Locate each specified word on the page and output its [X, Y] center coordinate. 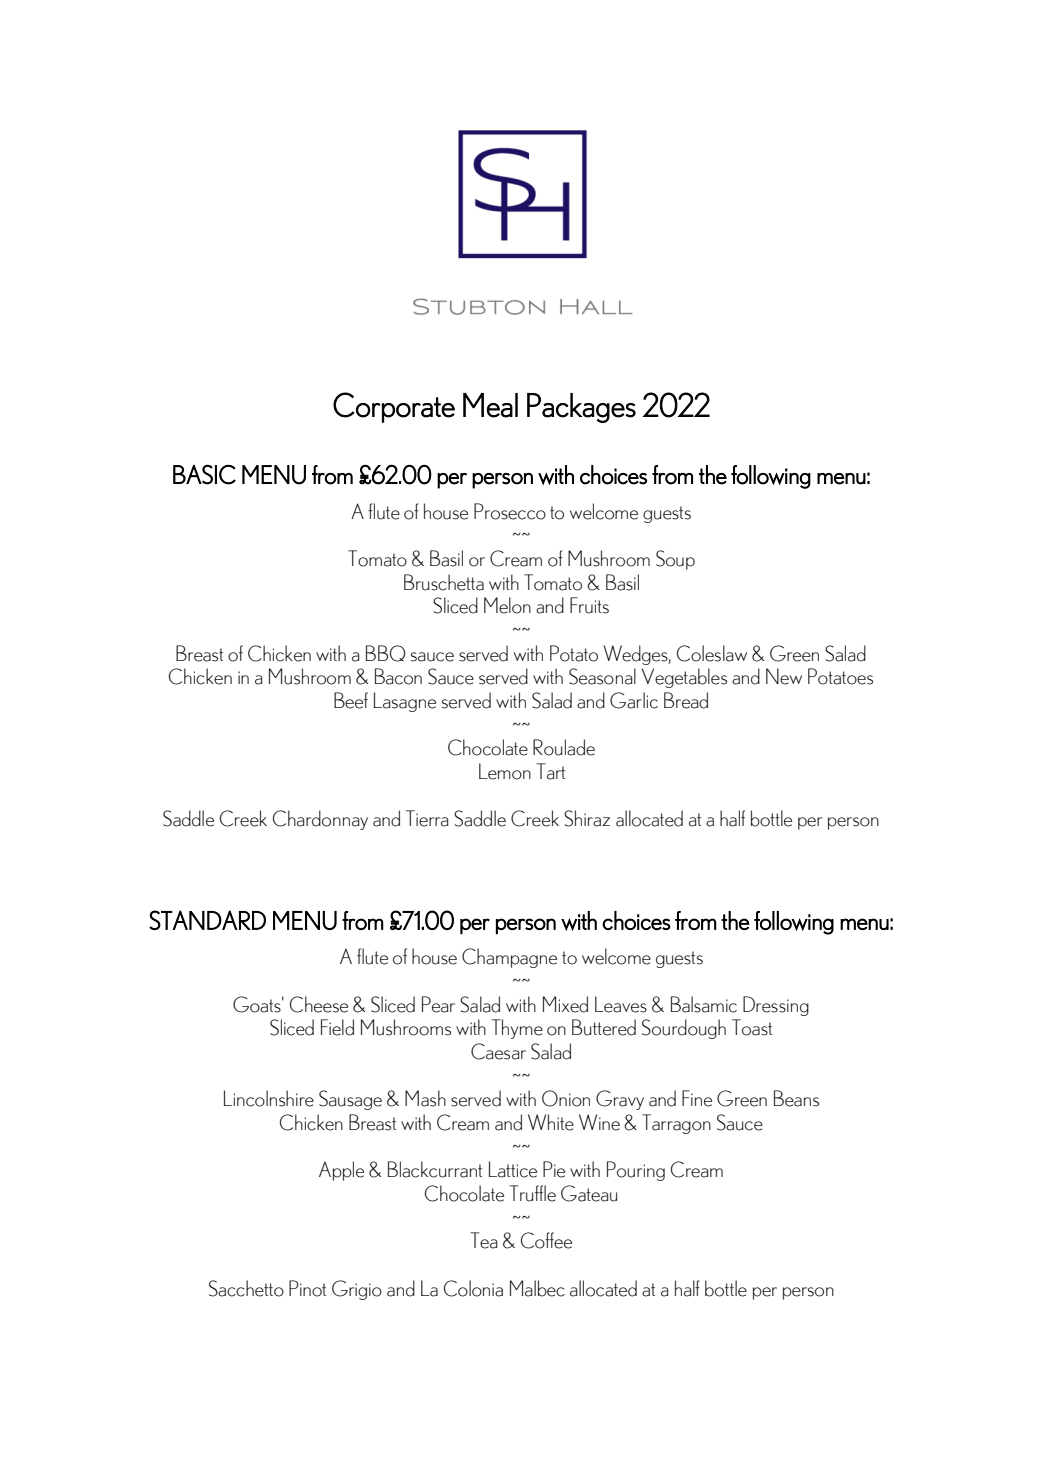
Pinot [307, 1288]
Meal [490, 405]
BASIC [204, 475]
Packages [581, 408]
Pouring [636, 1171]
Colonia [473, 1288]
